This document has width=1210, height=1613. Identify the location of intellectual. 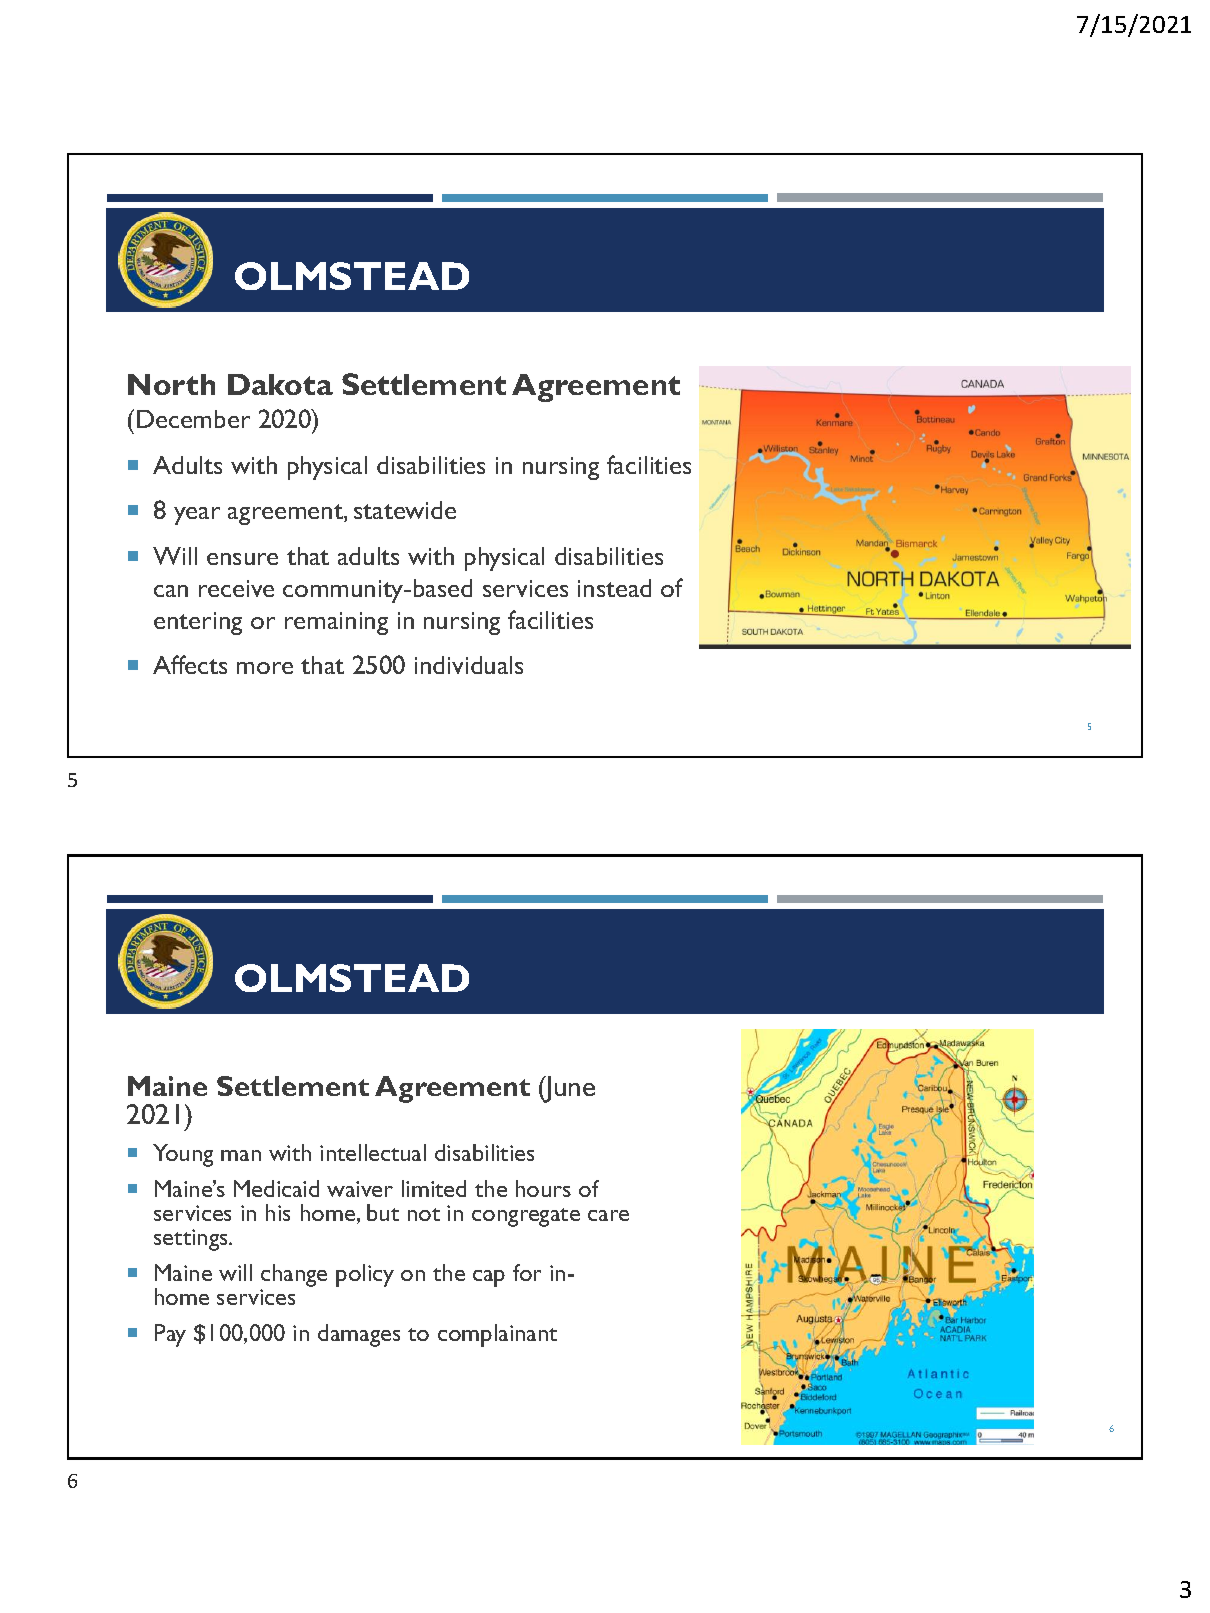
(373, 1152).
